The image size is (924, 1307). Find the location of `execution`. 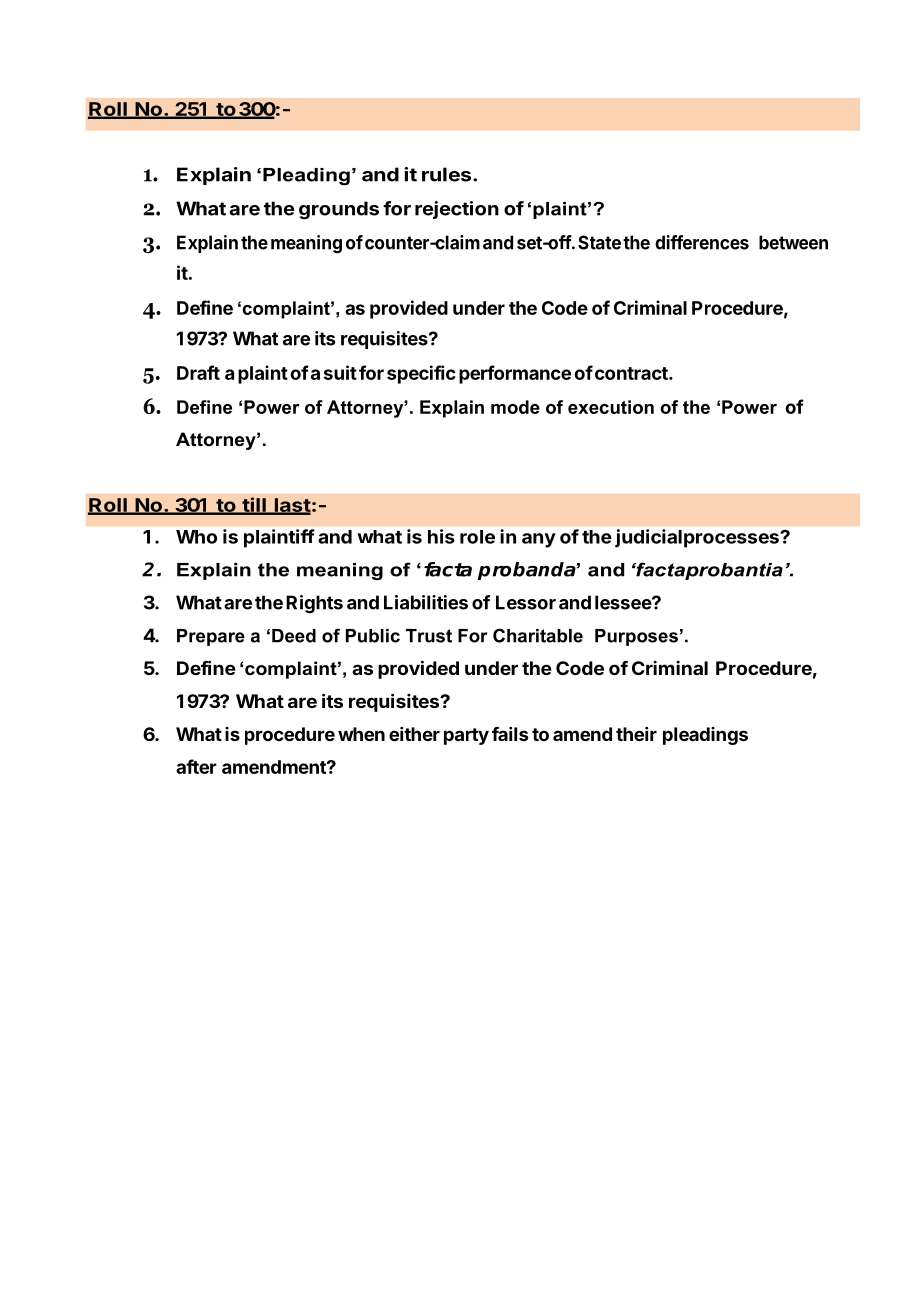

execution is located at coordinates (611, 407).
